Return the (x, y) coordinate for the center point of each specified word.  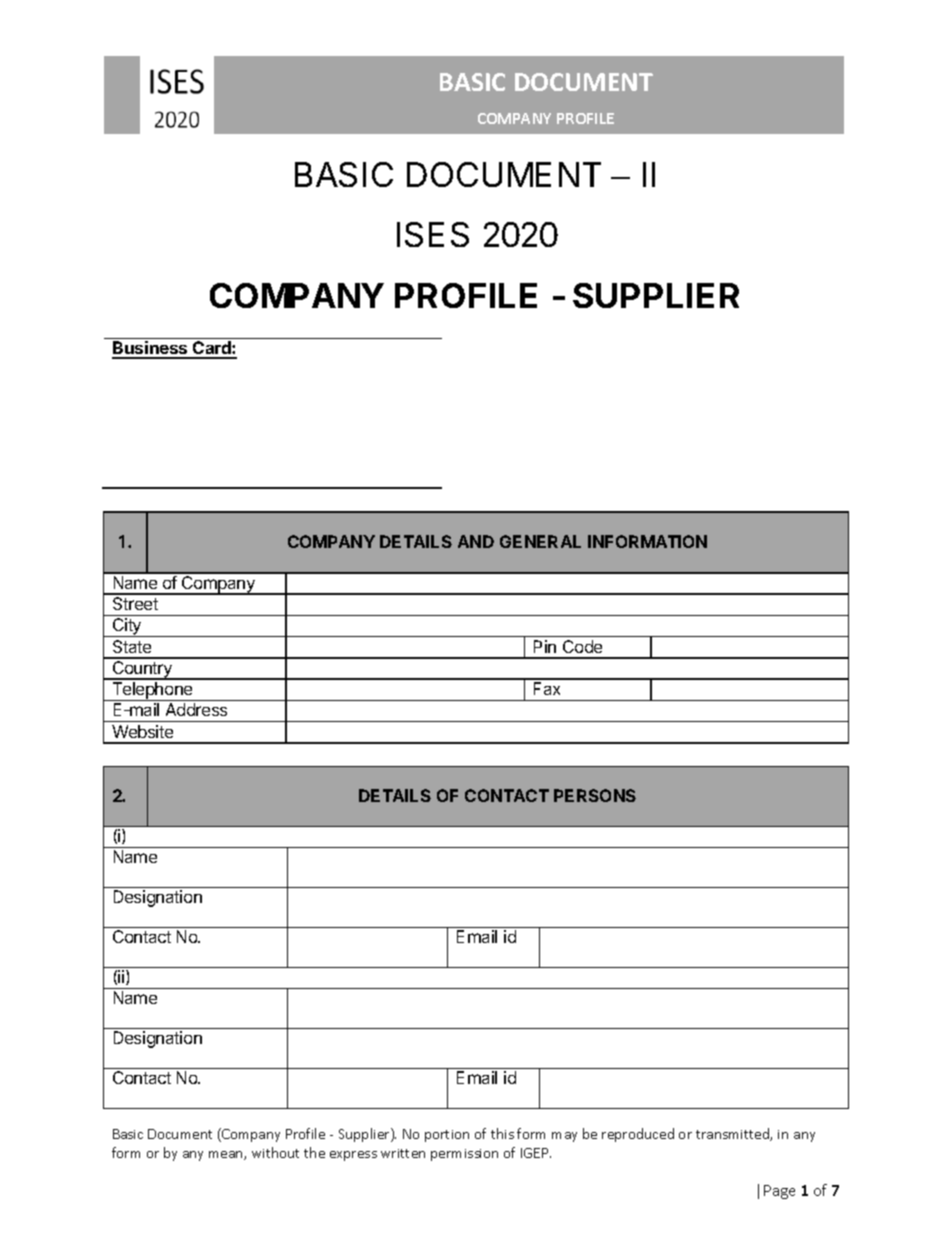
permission (464, 1155)
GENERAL (540, 541)
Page (779, 1192)
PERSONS (595, 795)
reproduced (638, 1135)
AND (476, 541)
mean (227, 1155)
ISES (433, 234)
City (127, 627)
